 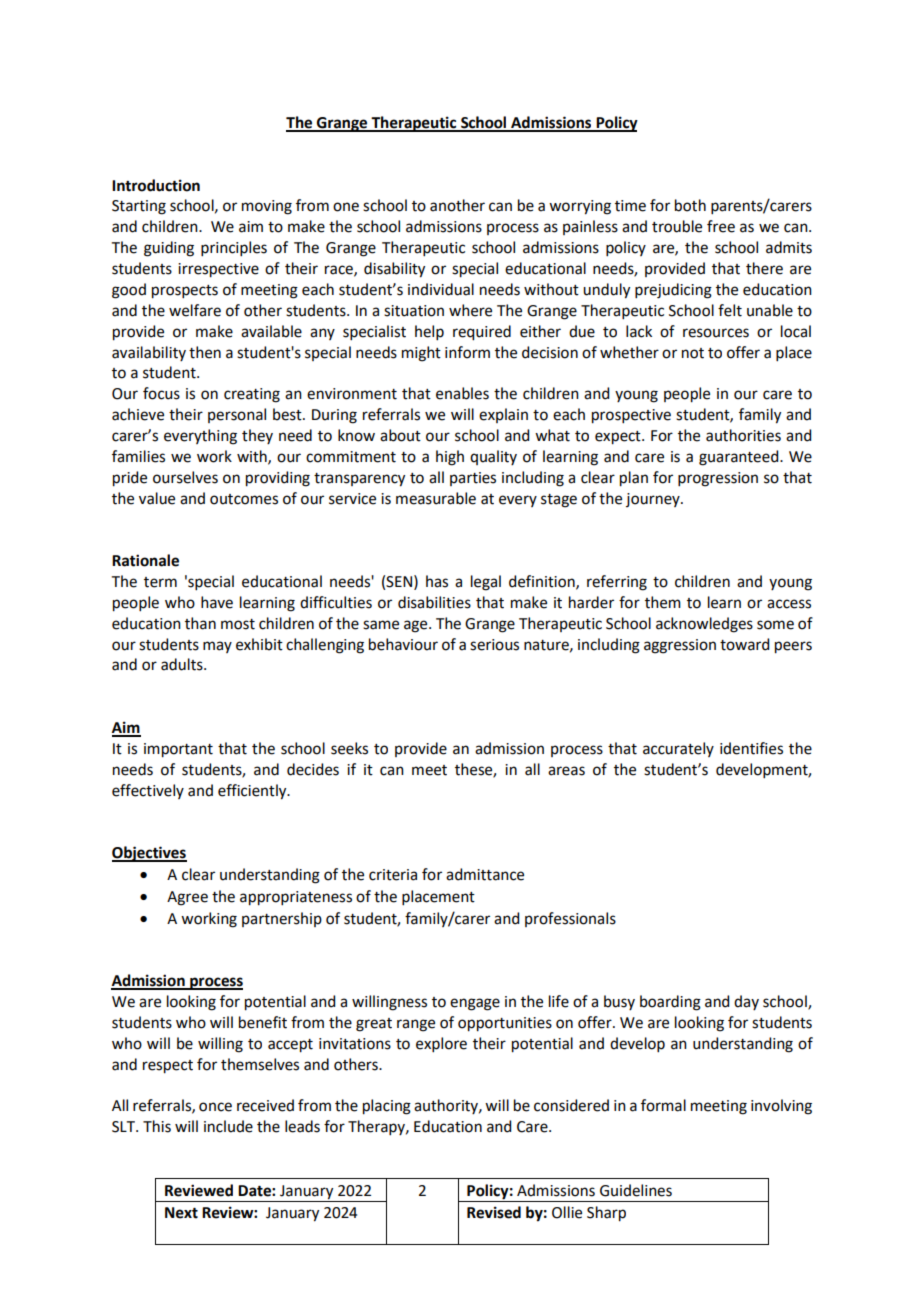 I want to click on Guidelines, so click(x=636, y=1190).
